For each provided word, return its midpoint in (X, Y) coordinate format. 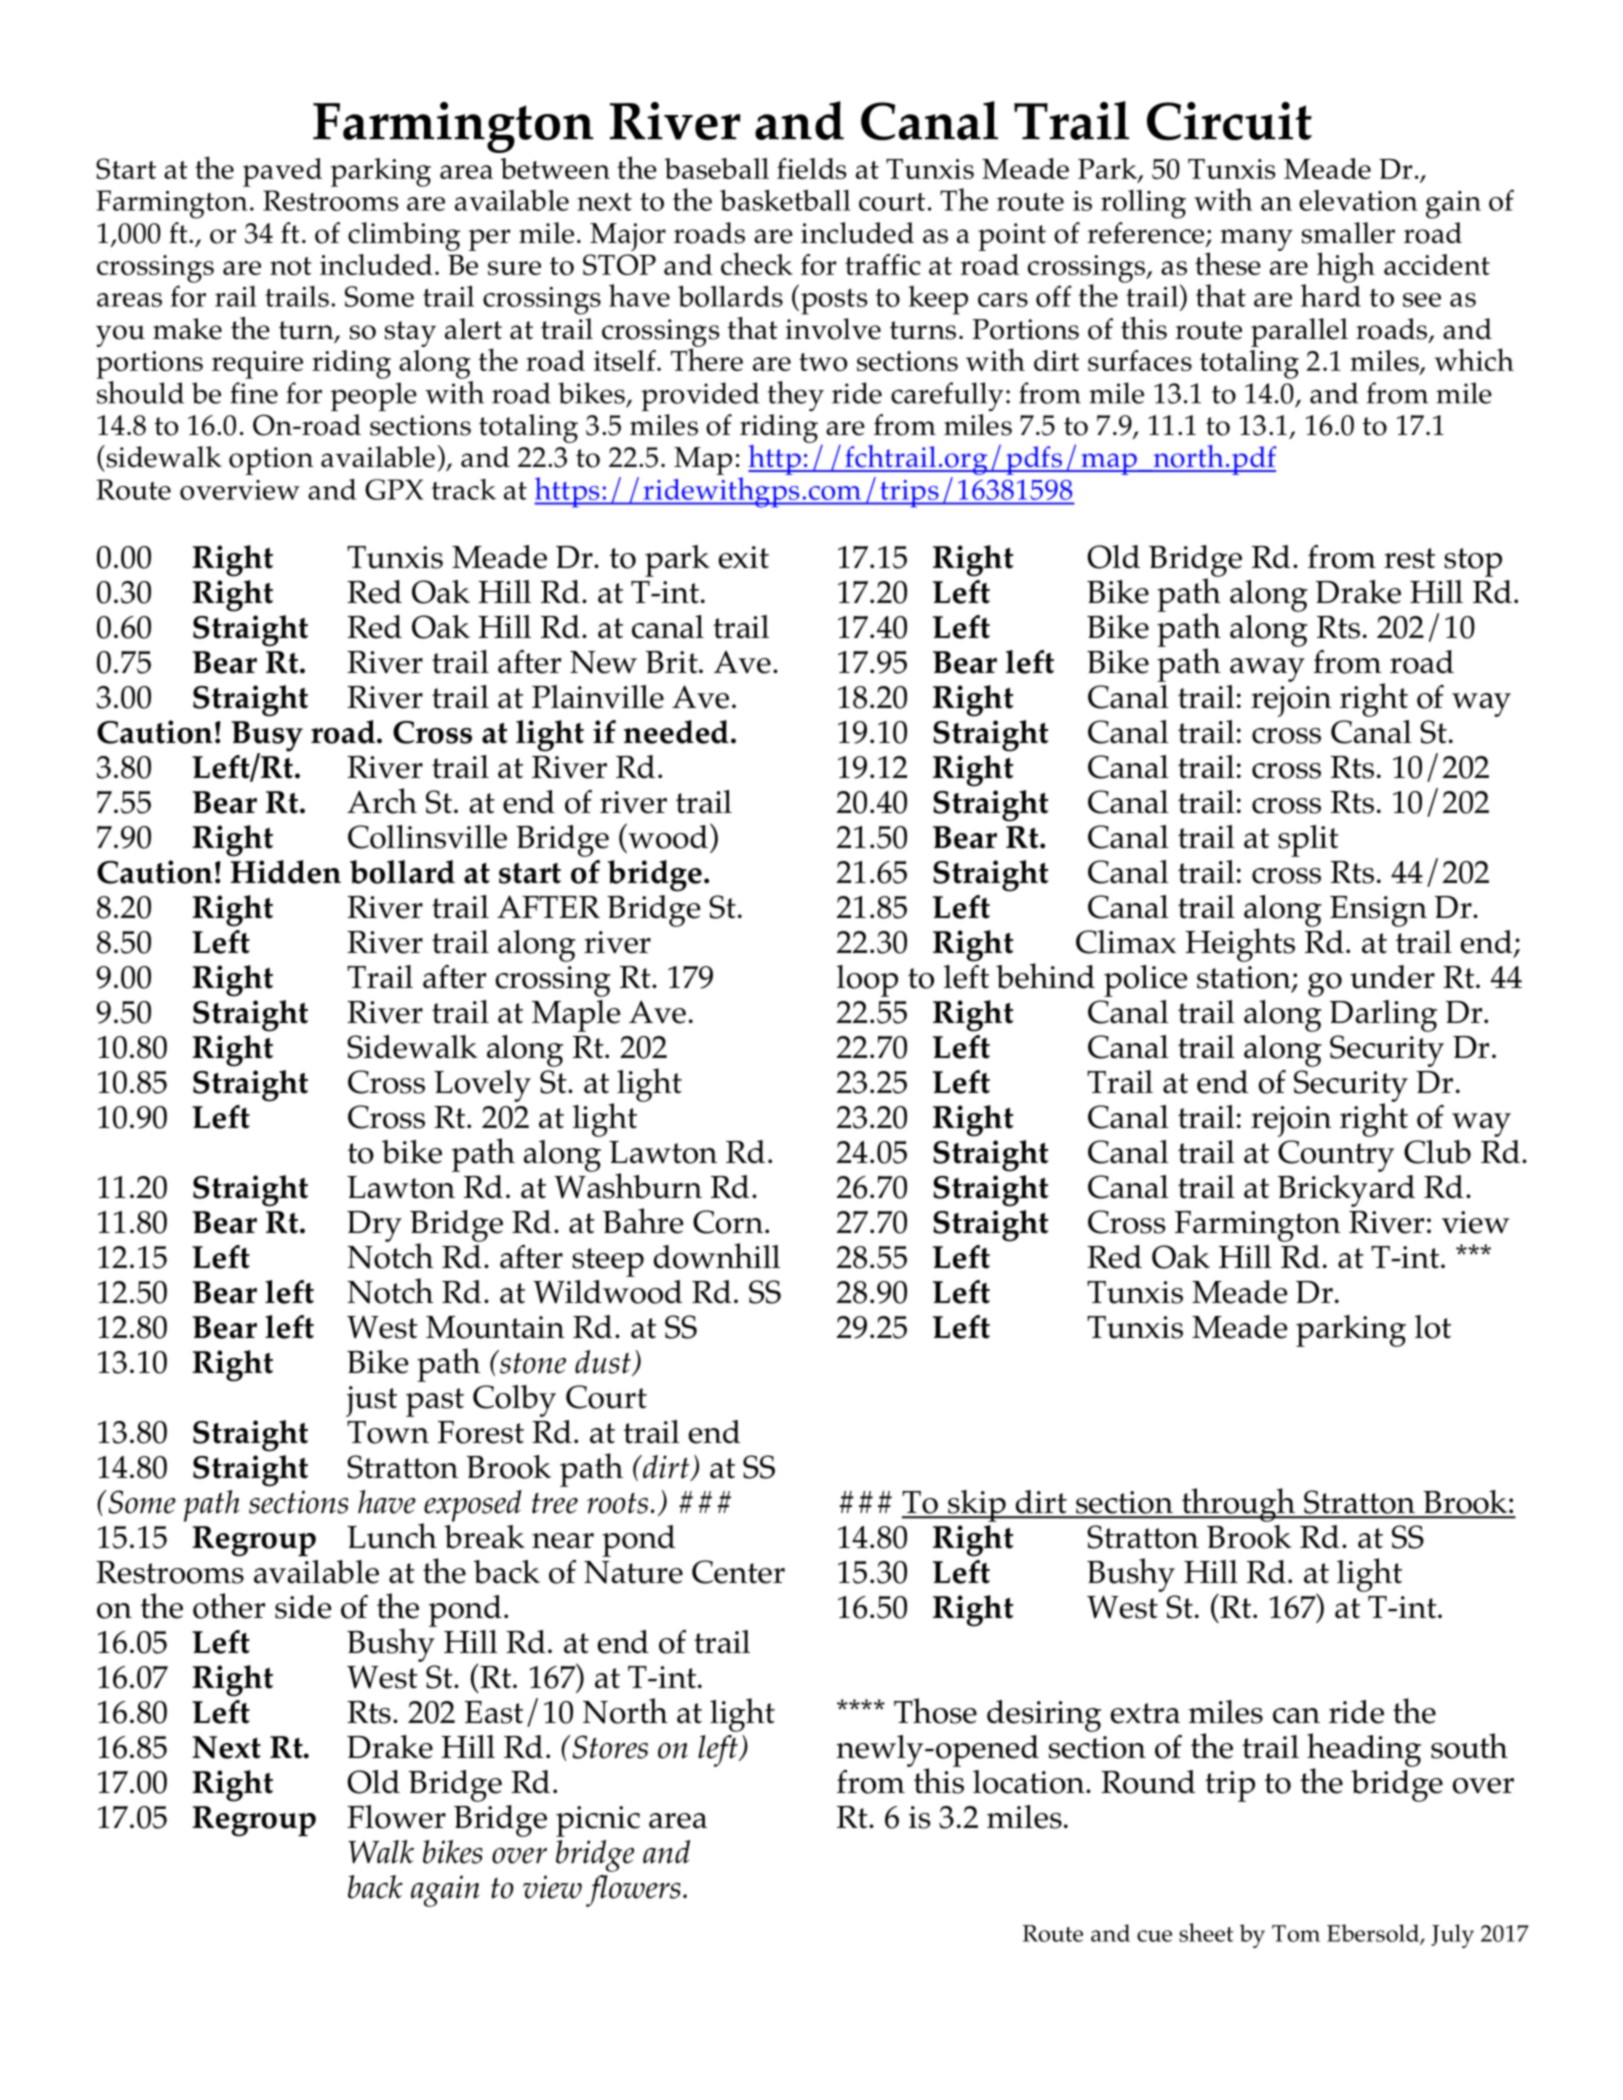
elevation (1358, 200)
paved (282, 172)
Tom (1296, 1933)
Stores (609, 1747)
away (1267, 670)
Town (388, 1432)
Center (738, 1572)
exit (744, 557)
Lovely (482, 1086)
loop (867, 981)
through (1238, 1505)
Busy (267, 737)
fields (811, 168)
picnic (598, 1821)
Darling (1383, 1016)
